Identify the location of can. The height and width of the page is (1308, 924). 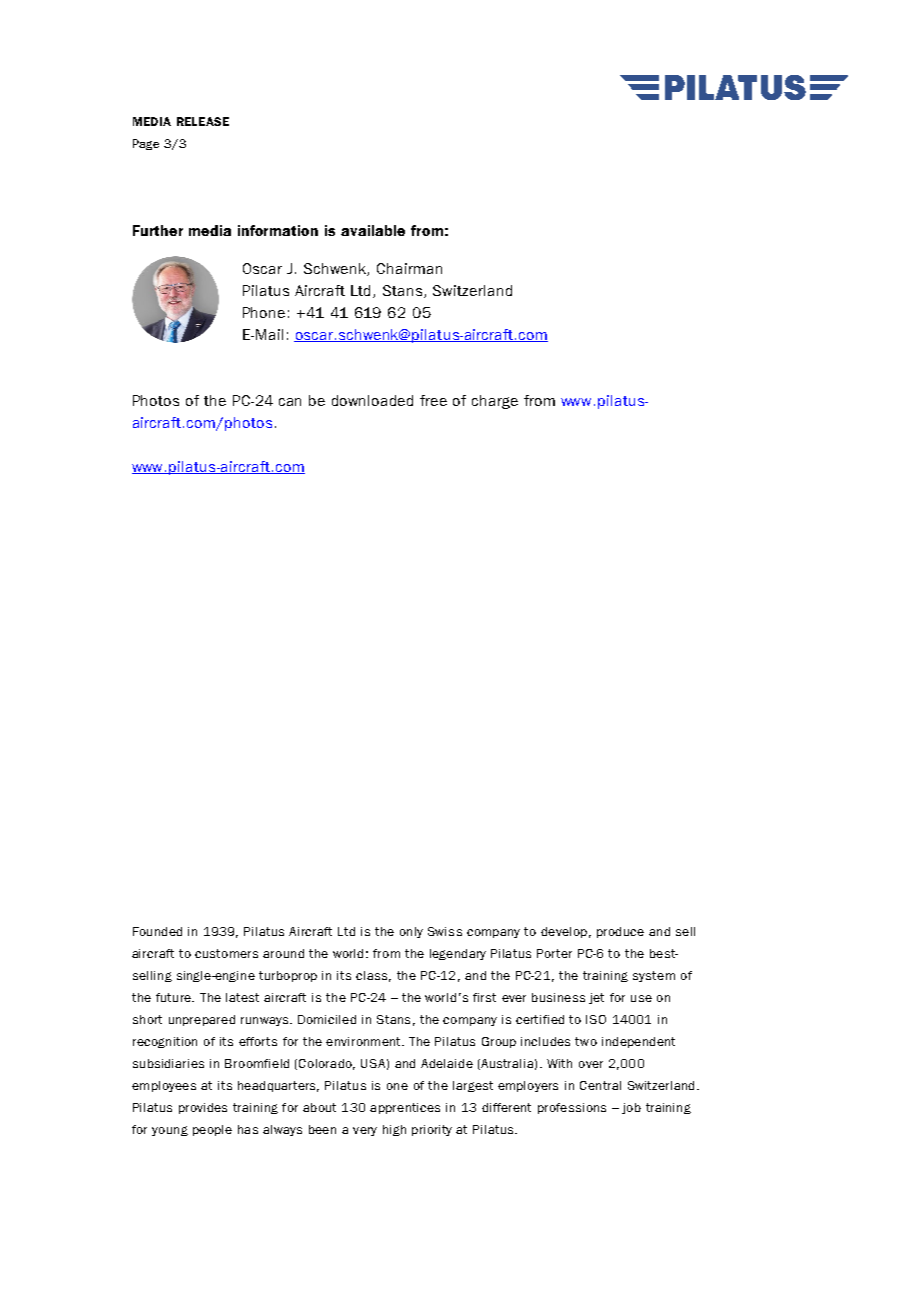
(290, 402).
